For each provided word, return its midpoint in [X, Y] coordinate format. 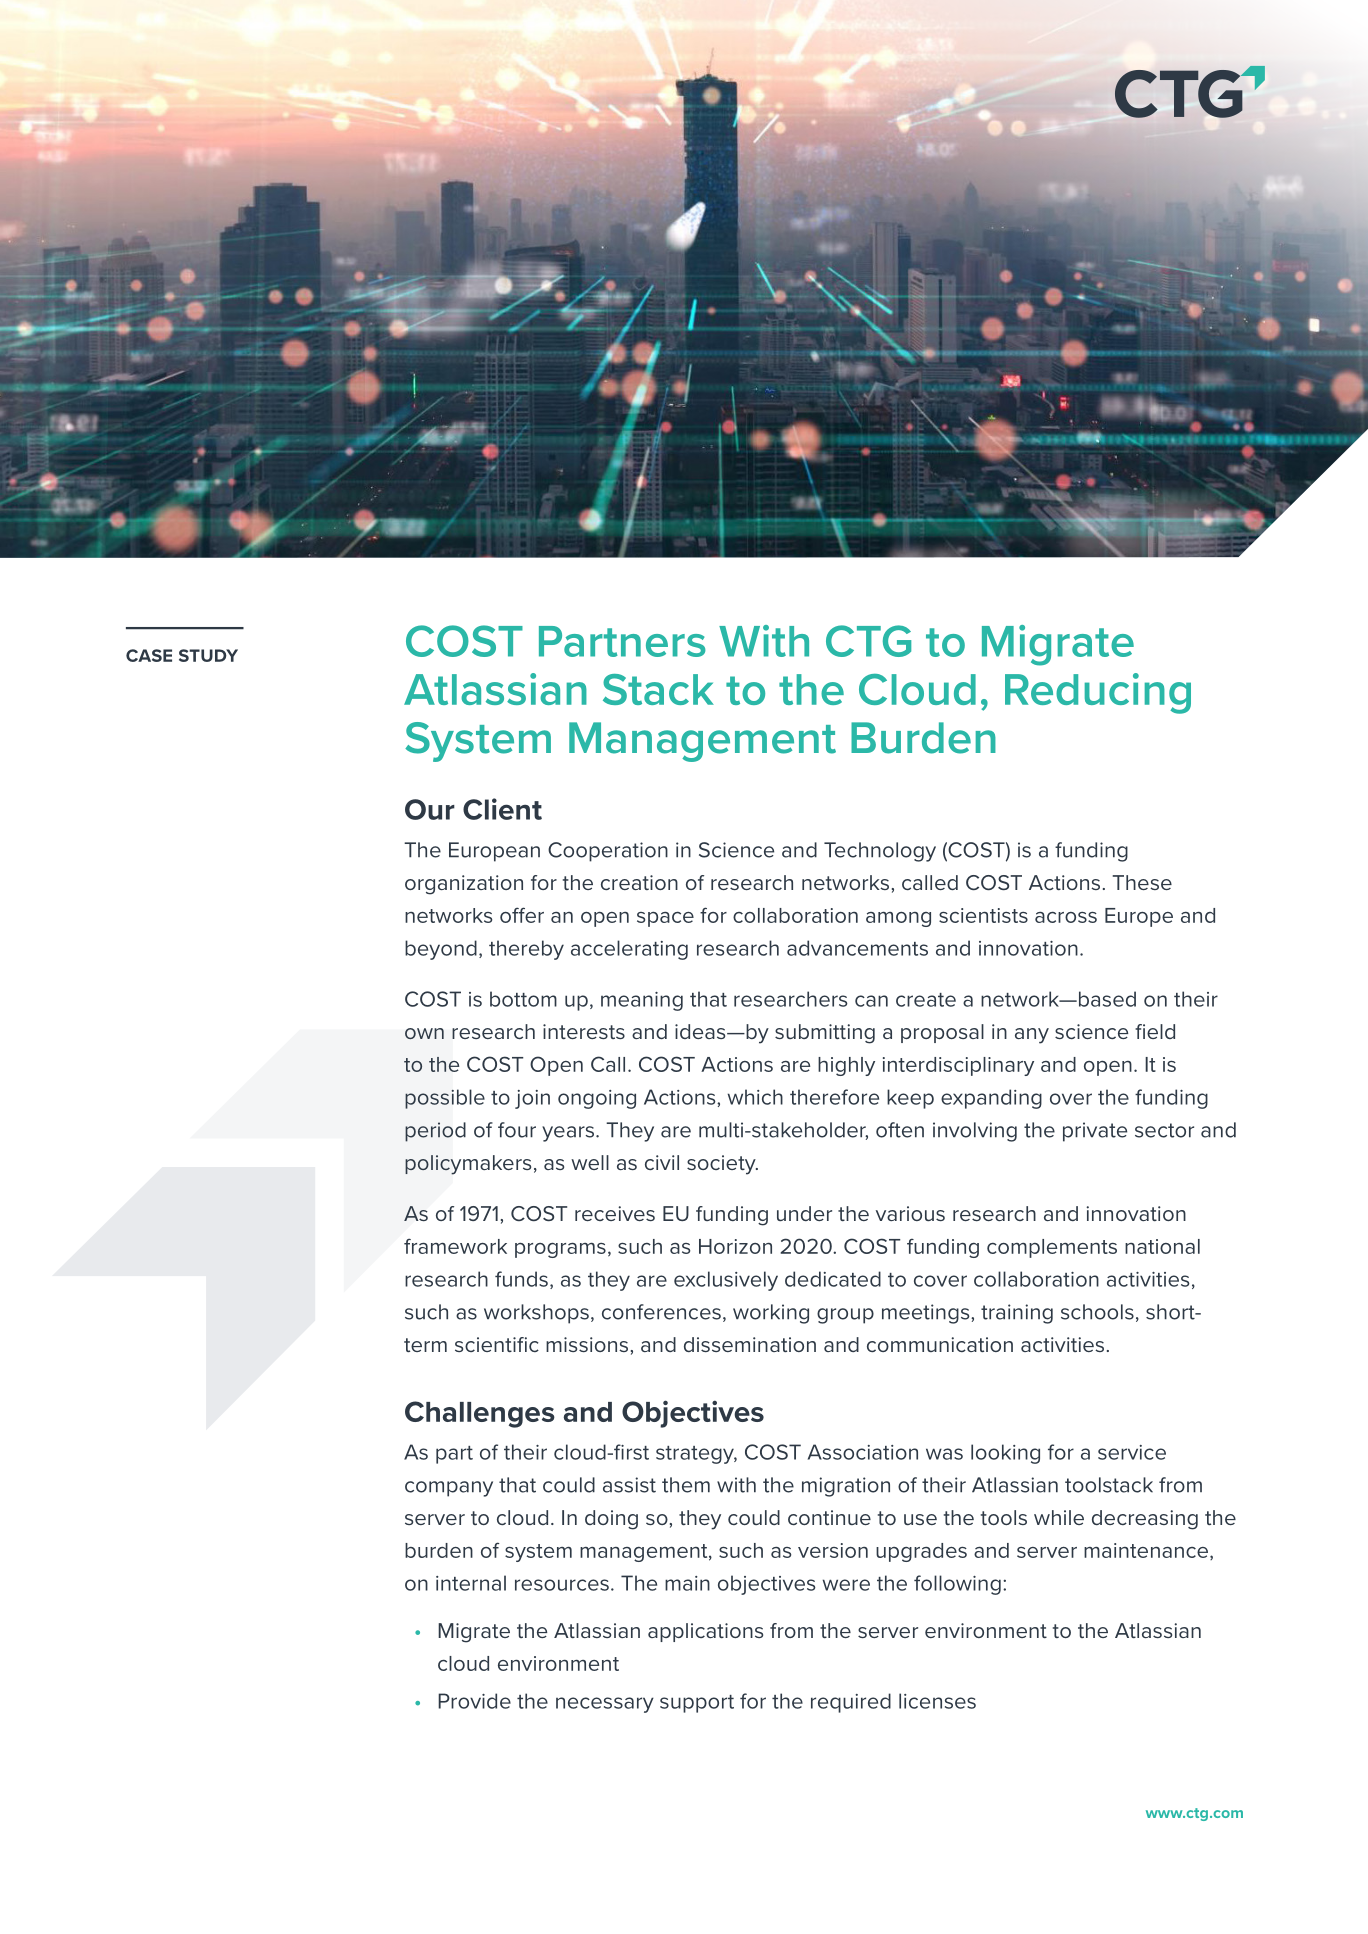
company [449, 1489]
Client [502, 809]
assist [629, 1485]
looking [1005, 1454]
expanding [991, 1099]
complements [1052, 1248]
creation [639, 882]
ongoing [597, 1099]
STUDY [208, 655]
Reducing [1098, 693]
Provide [474, 1701]
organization [464, 885]
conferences [661, 1312]
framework [455, 1246]
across [1066, 917]
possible [445, 1099]
